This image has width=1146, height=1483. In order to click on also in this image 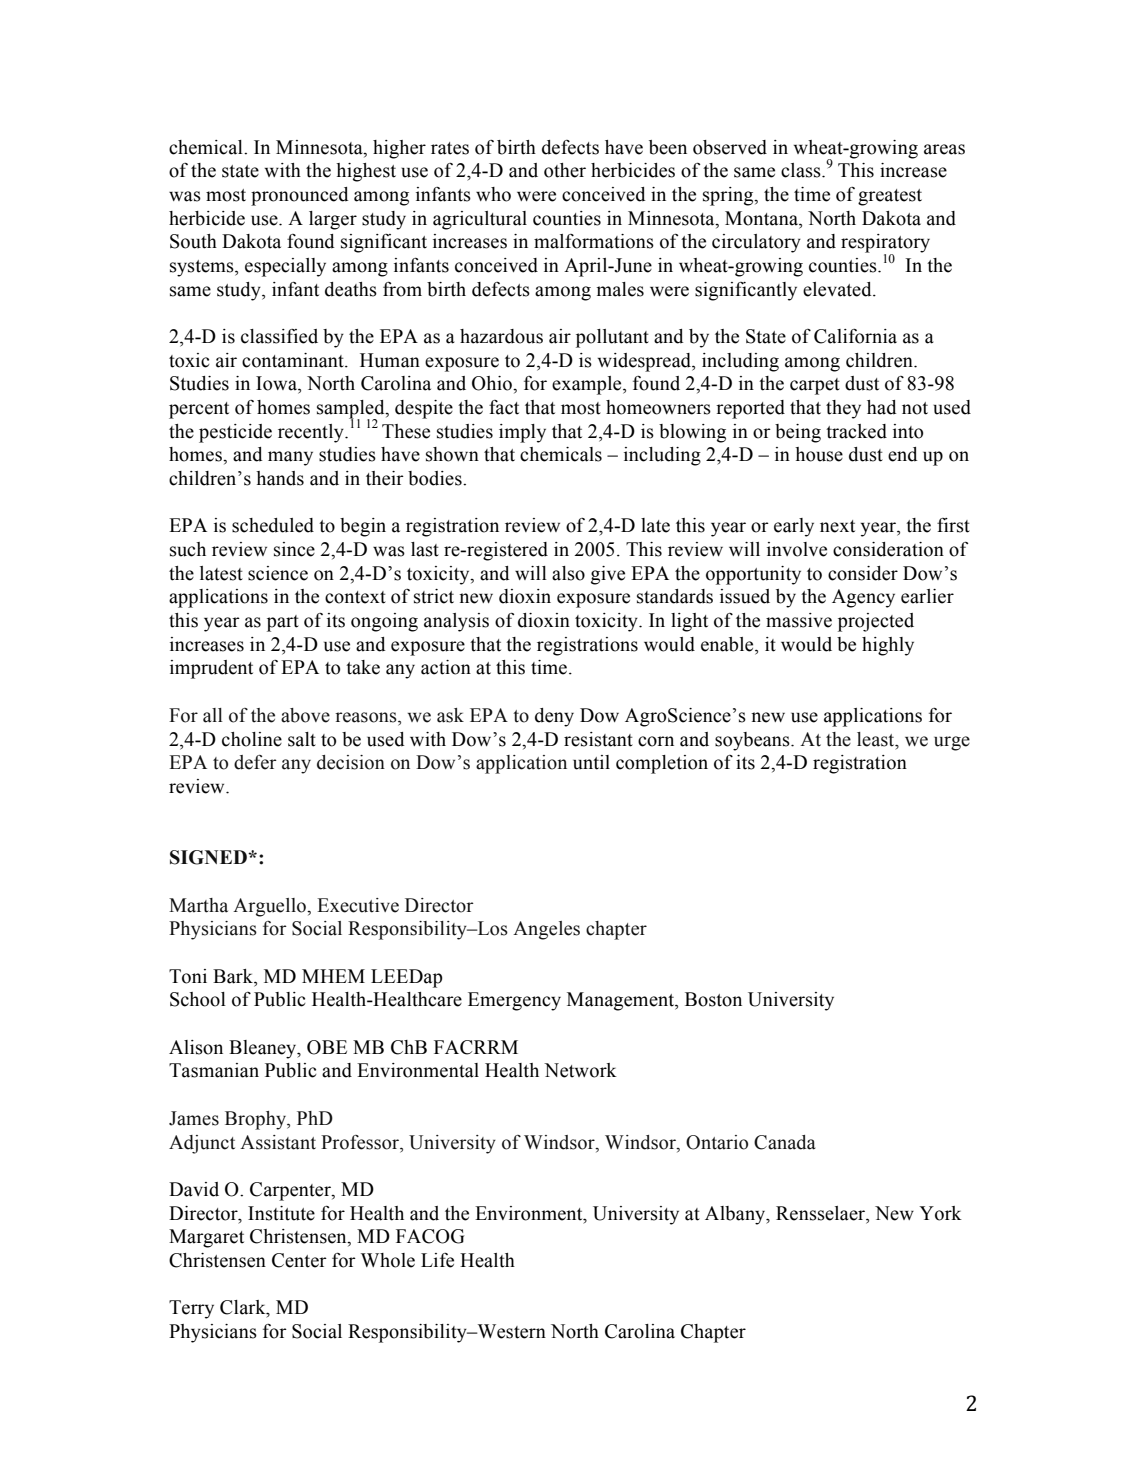, I will do `click(568, 573)`.
